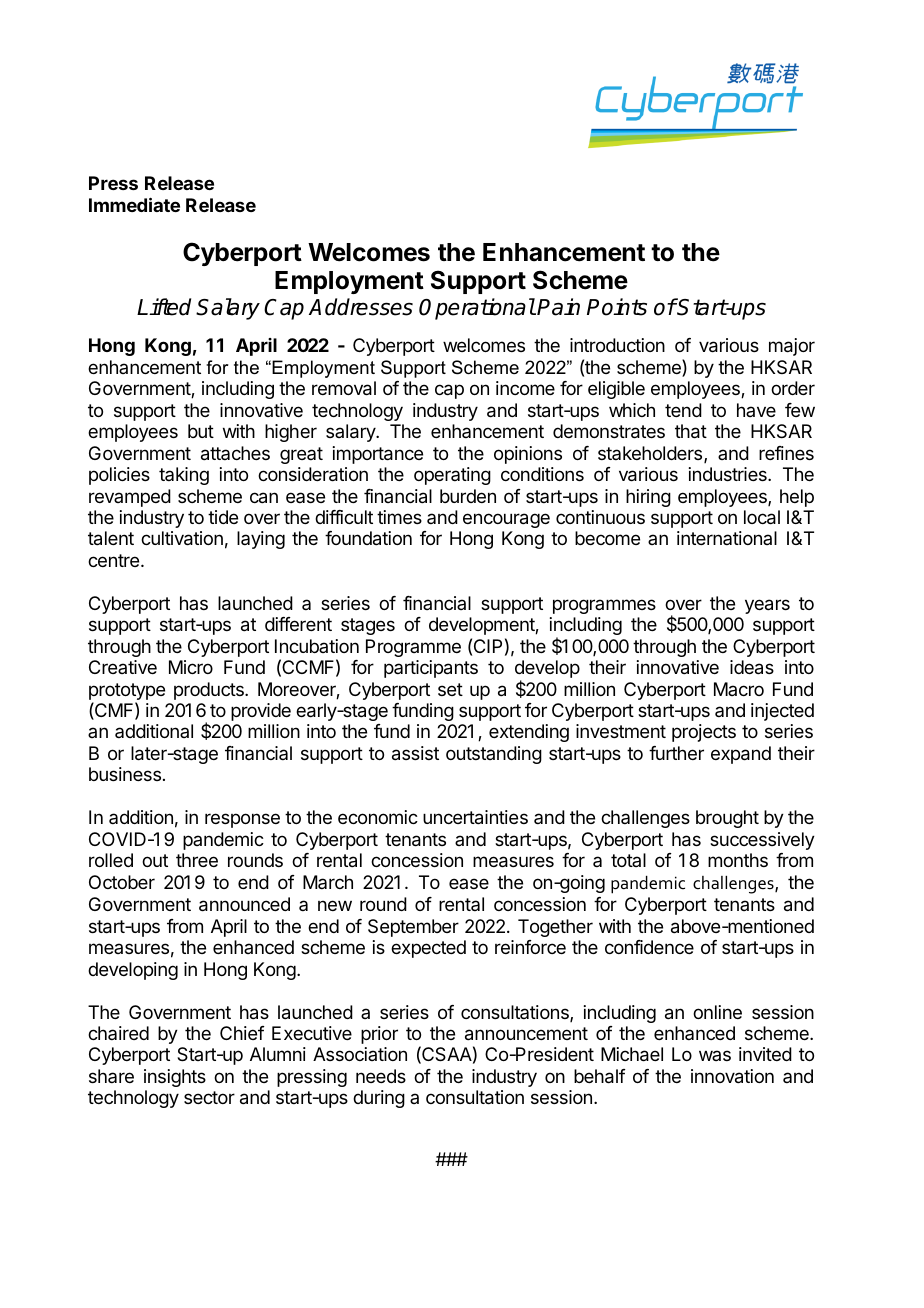 Image resolution: width=924 pixels, height=1308 pixels. Describe the element at coordinates (134, 204) in the document. I see `Immediate` at that location.
